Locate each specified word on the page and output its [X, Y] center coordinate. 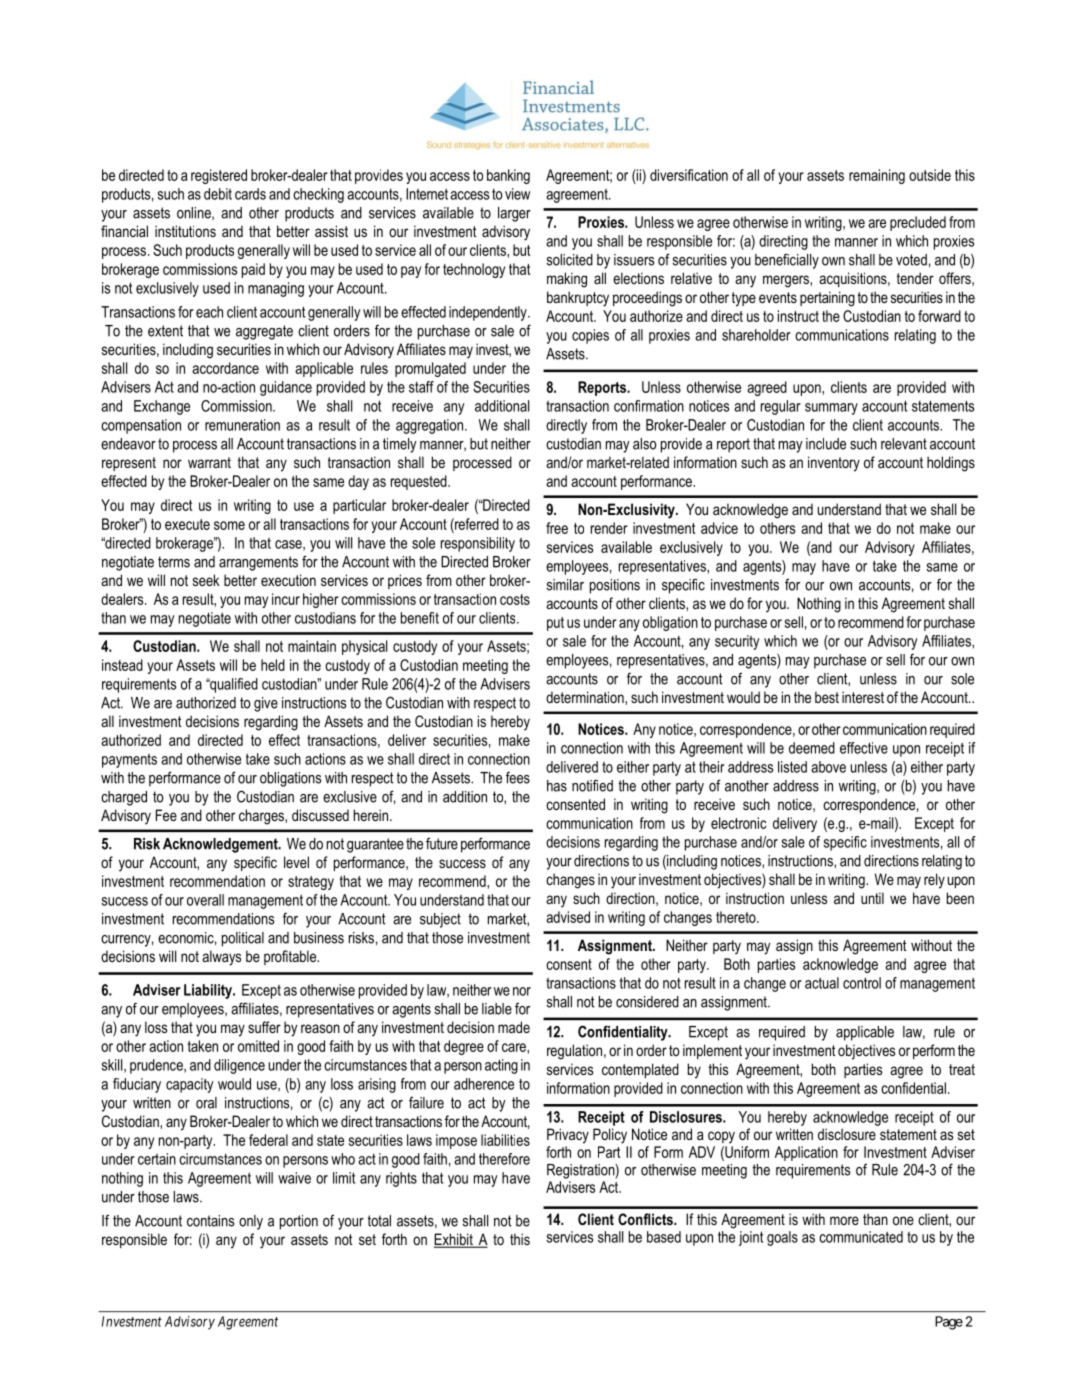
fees [518, 777]
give [266, 704]
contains [210, 1221]
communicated [861, 1237]
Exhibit [454, 1240]
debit [218, 194]
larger [514, 214]
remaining [877, 176]
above [828, 767]
